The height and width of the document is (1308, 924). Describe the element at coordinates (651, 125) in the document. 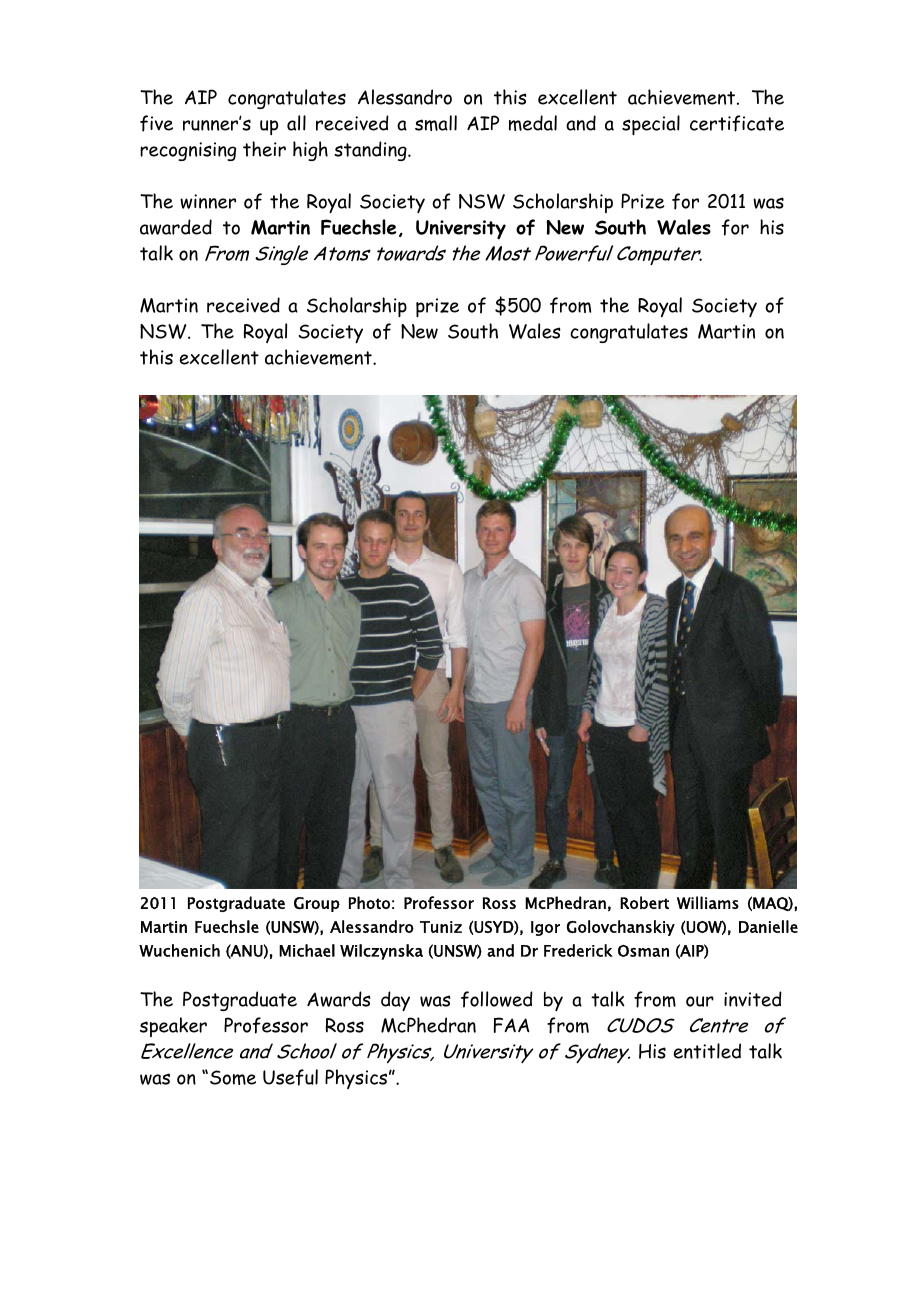

I see `special` at that location.
